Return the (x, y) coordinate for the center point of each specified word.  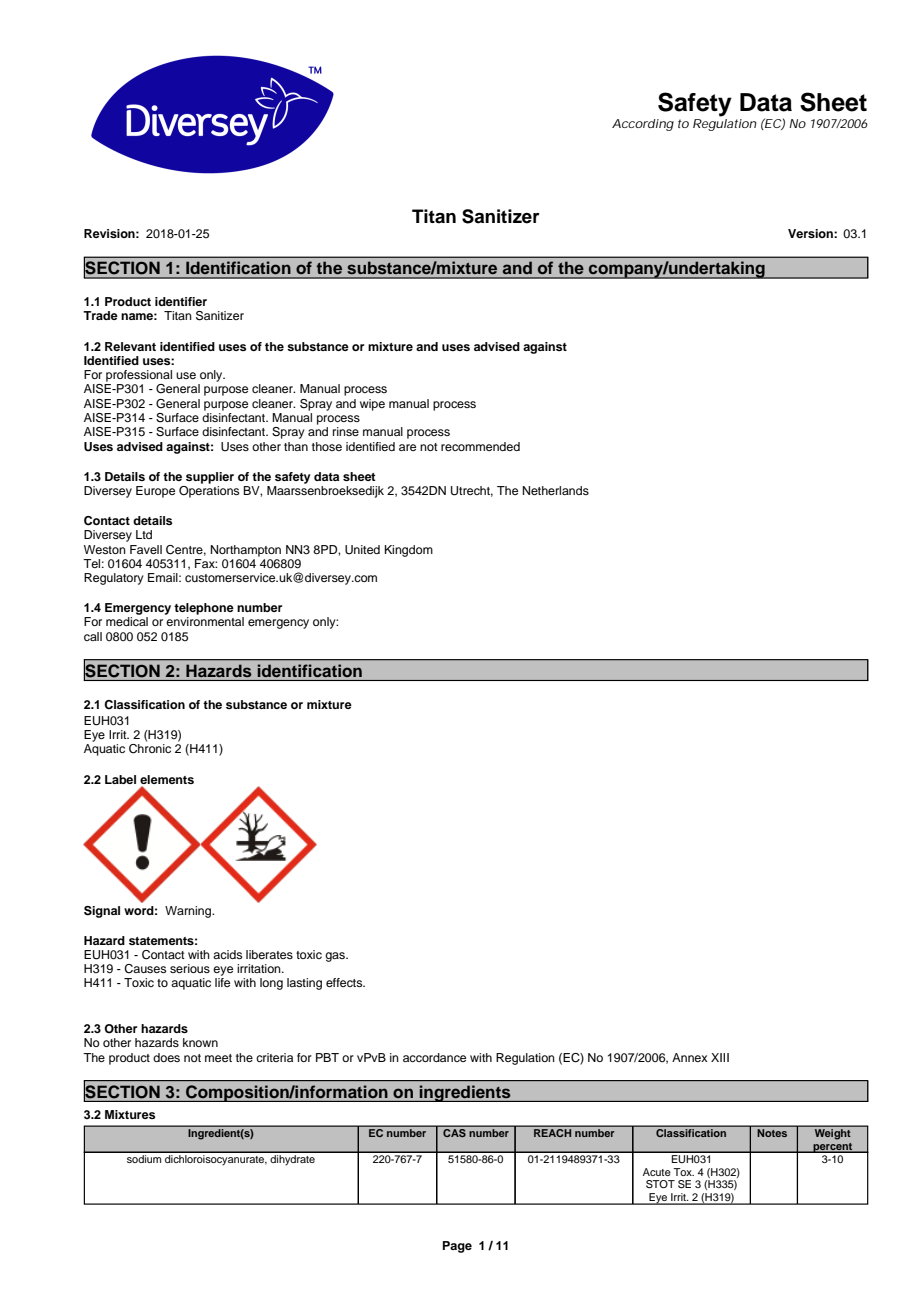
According (643, 125)
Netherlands (556, 490)
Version (811, 233)
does (166, 1057)
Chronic (150, 749)
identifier (181, 301)
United (362, 550)
